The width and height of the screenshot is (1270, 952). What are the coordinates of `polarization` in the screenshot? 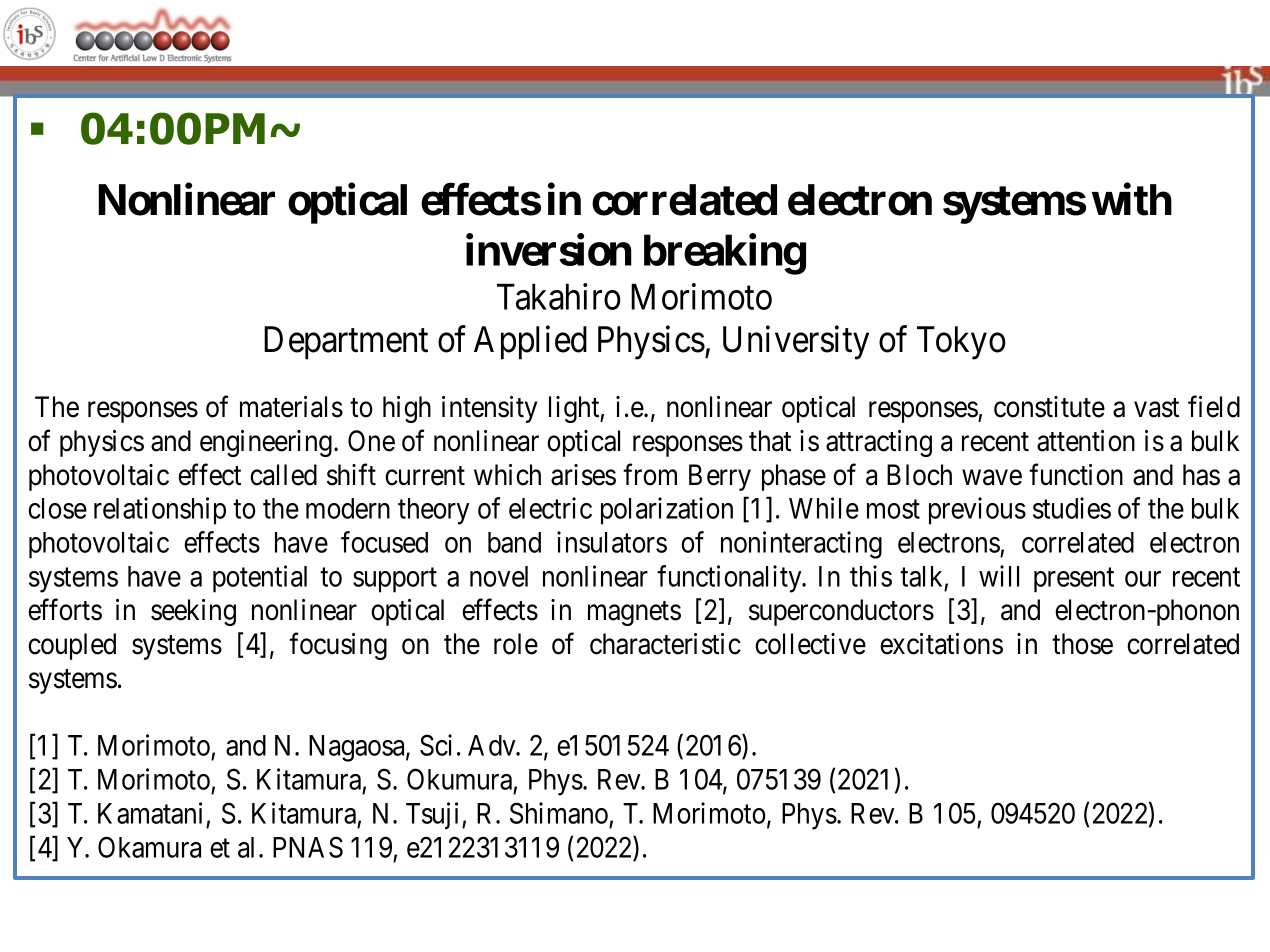 It's located at (667, 511).
